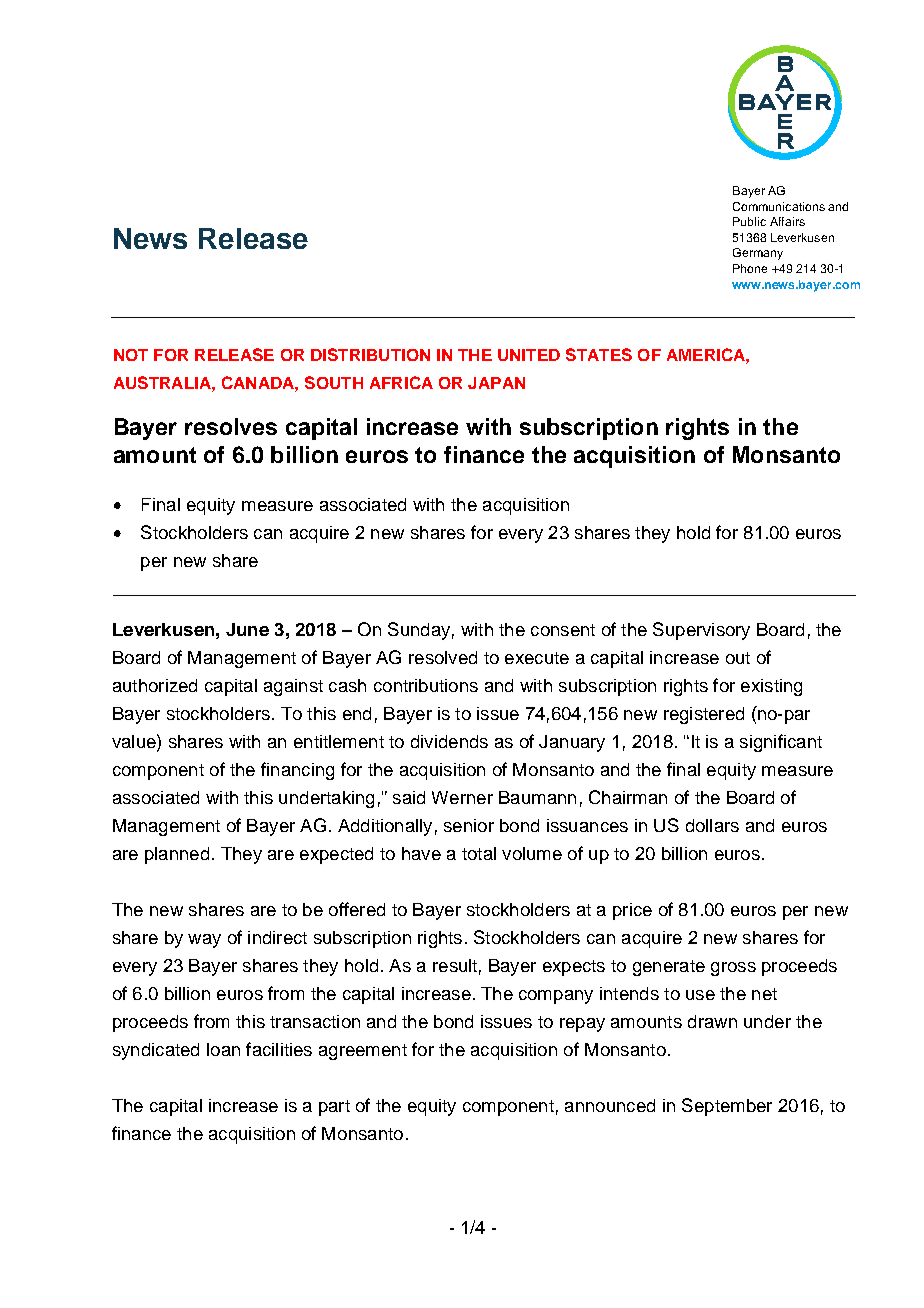 The width and height of the screenshot is (924, 1308). I want to click on Supervisory, so click(701, 631).
